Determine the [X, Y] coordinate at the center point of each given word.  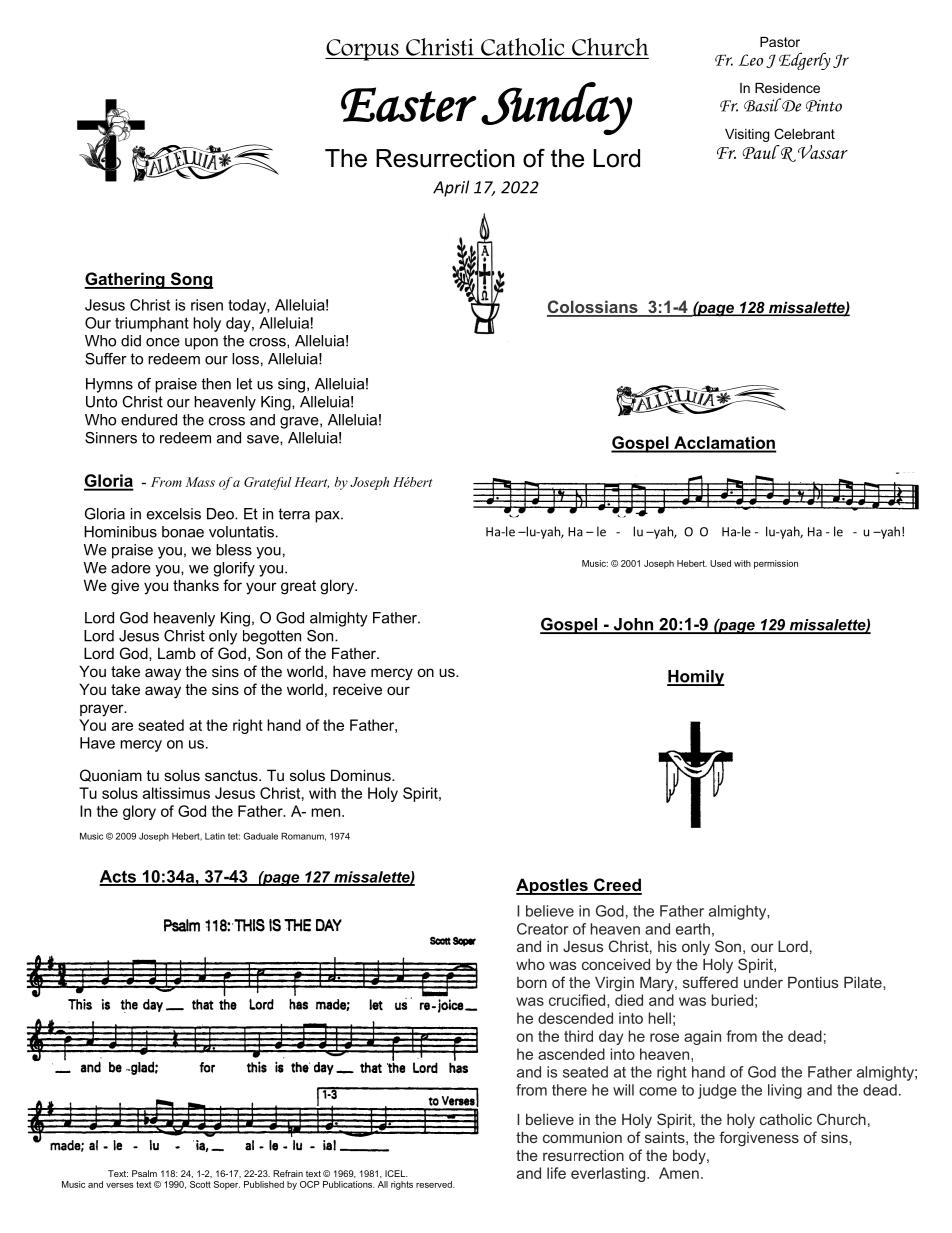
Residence [787, 88]
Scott [200, 1184]
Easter [409, 104]
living [785, 1091]
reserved [435, 1184]
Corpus [363, 50]
